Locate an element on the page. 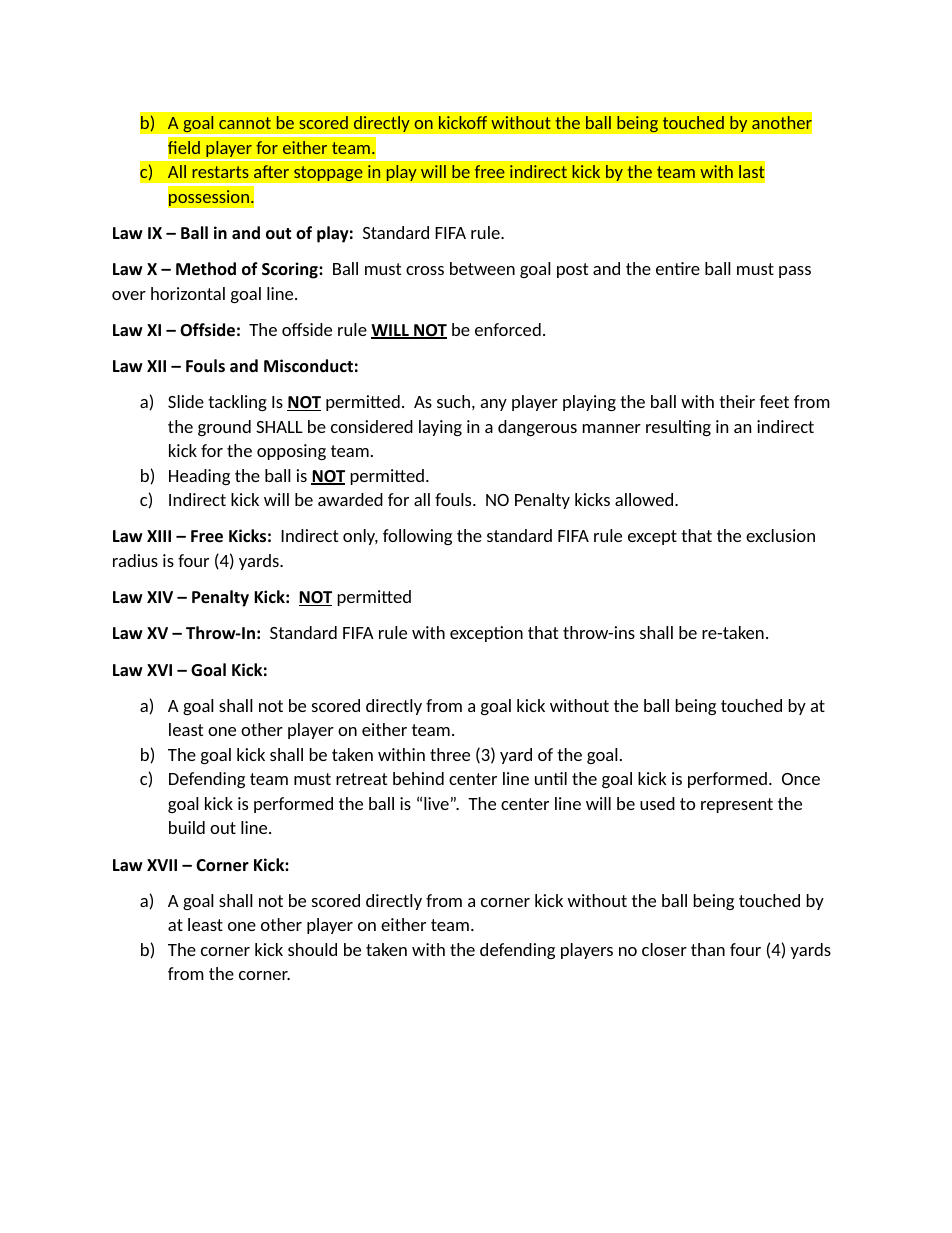 This document has width=952, height=1233. their is located at coordinates (737, 401).
